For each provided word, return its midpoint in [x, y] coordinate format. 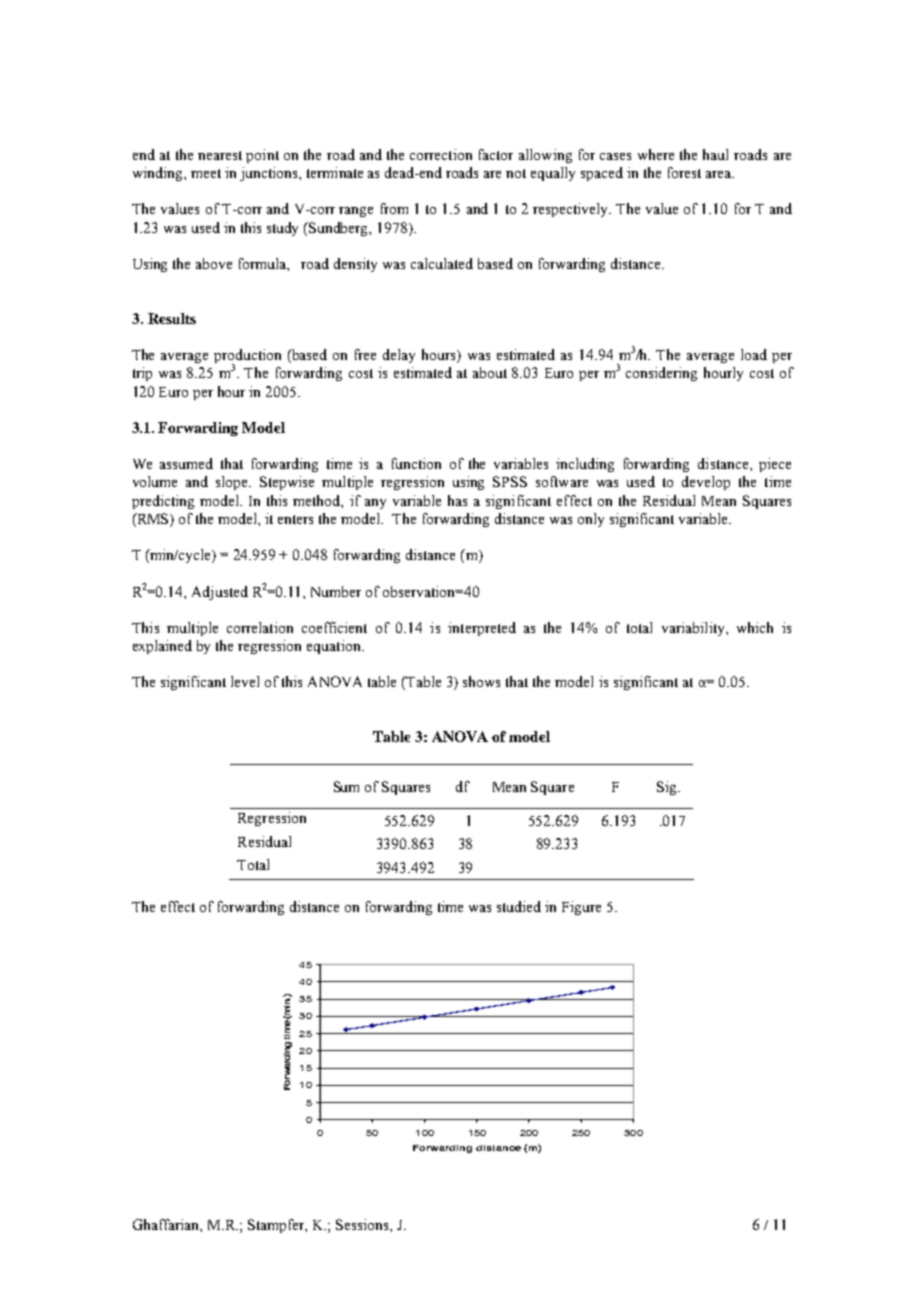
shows [481, 681]
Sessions [363, 1224]
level [245, 681]
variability [694, 629]
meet [206, 173]
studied [519, 906]
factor [496, 154]
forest [684, 172]
